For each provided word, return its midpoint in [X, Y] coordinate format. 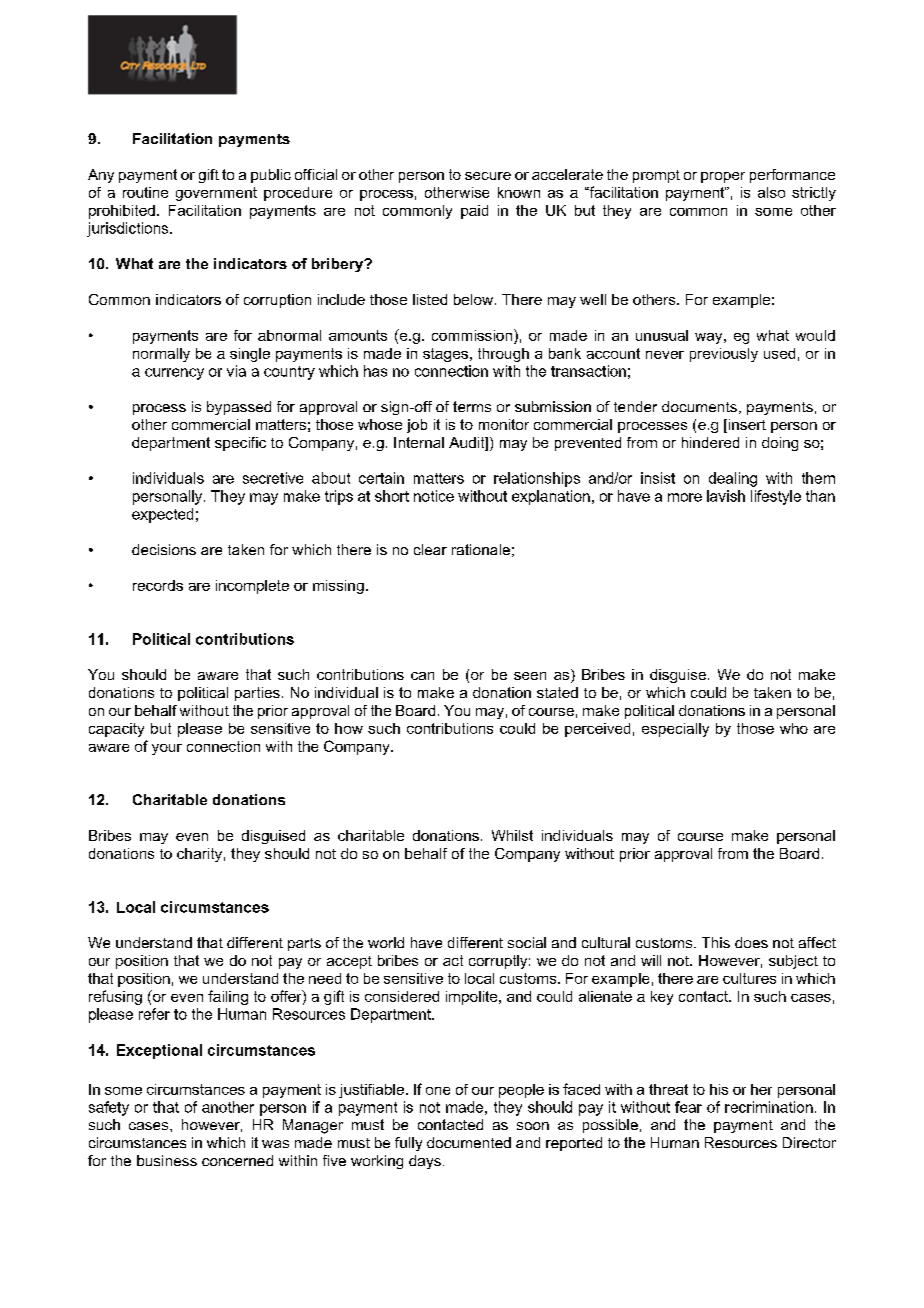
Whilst [512, 835]
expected [162, 515]
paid [474, 212]
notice [434, 496]
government [216, 194]
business [167, 1160]
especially [675, 730]
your [167, 749]
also [771, 192]
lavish [726, 496]
